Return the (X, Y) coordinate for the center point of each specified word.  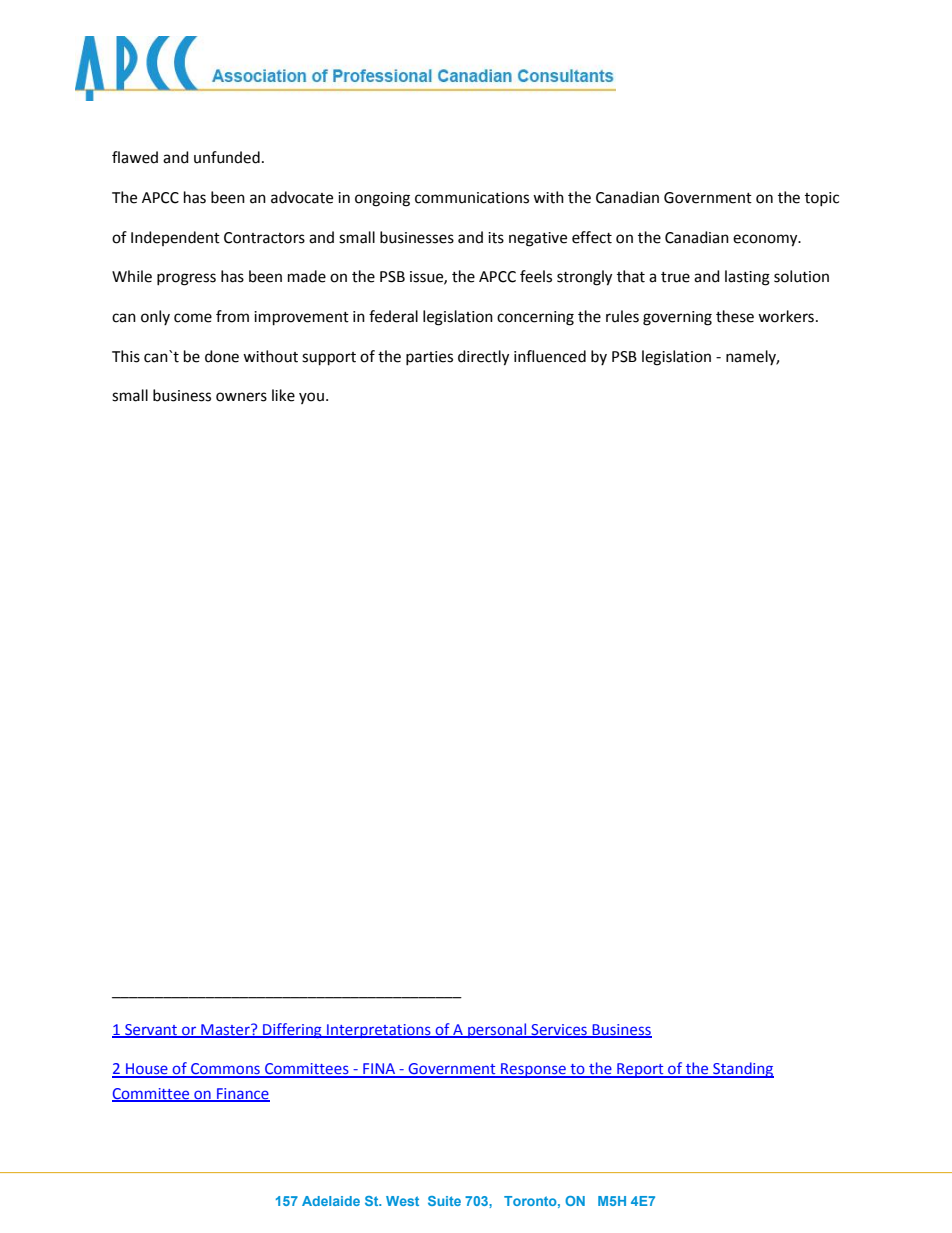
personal (497, 1030)
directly (483, 358)
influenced (550, 356)
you (311, 398)
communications (472, 198)
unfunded (227, 157)
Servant (151, 1031)
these (735, 316)
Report (640, 1070)
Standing (742, 1070)
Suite (444, 1201)
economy (766, 240)
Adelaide (331, 1201)
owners (241, 397)
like (283, 395)
